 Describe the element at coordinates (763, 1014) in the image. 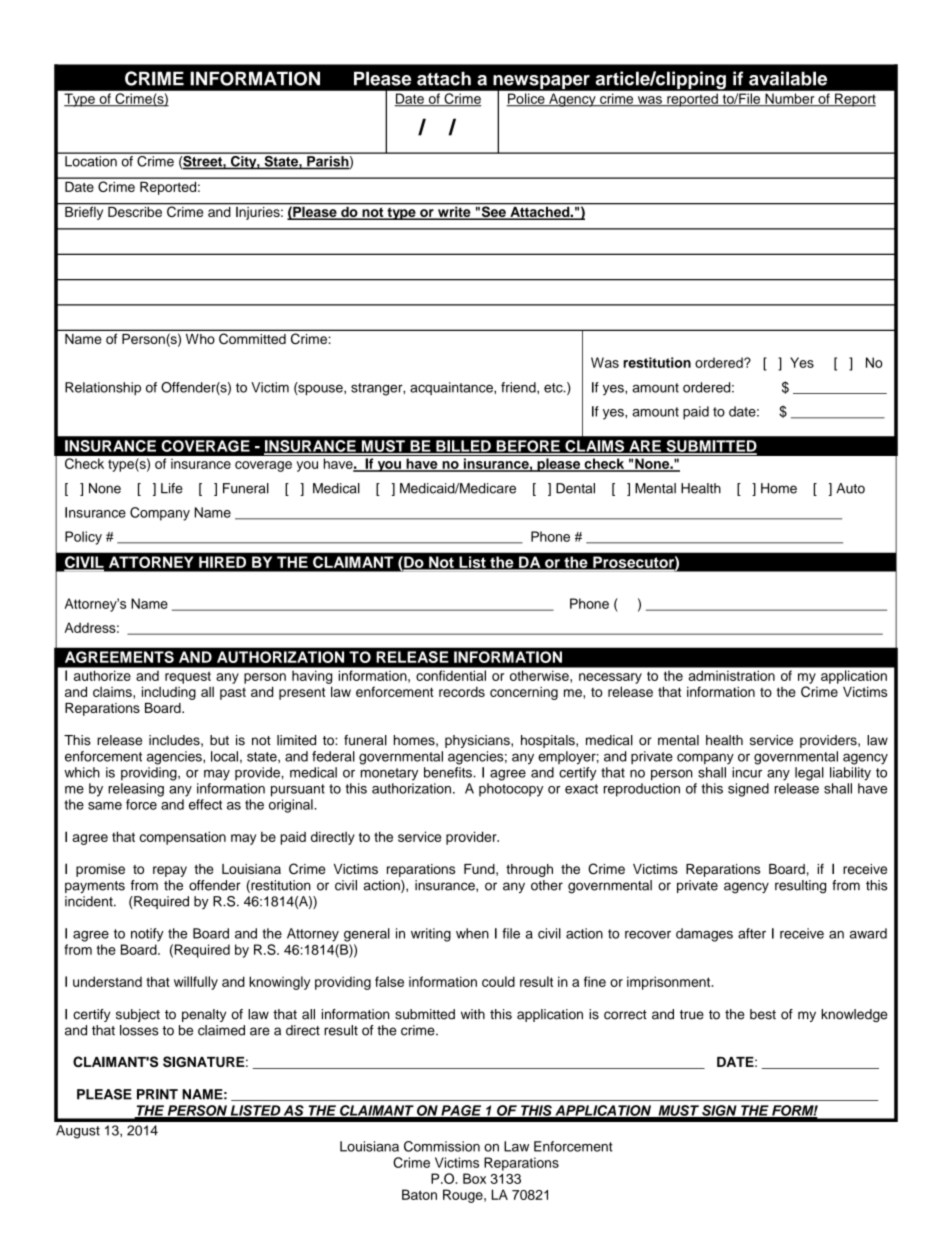

I see `best` at that location.
